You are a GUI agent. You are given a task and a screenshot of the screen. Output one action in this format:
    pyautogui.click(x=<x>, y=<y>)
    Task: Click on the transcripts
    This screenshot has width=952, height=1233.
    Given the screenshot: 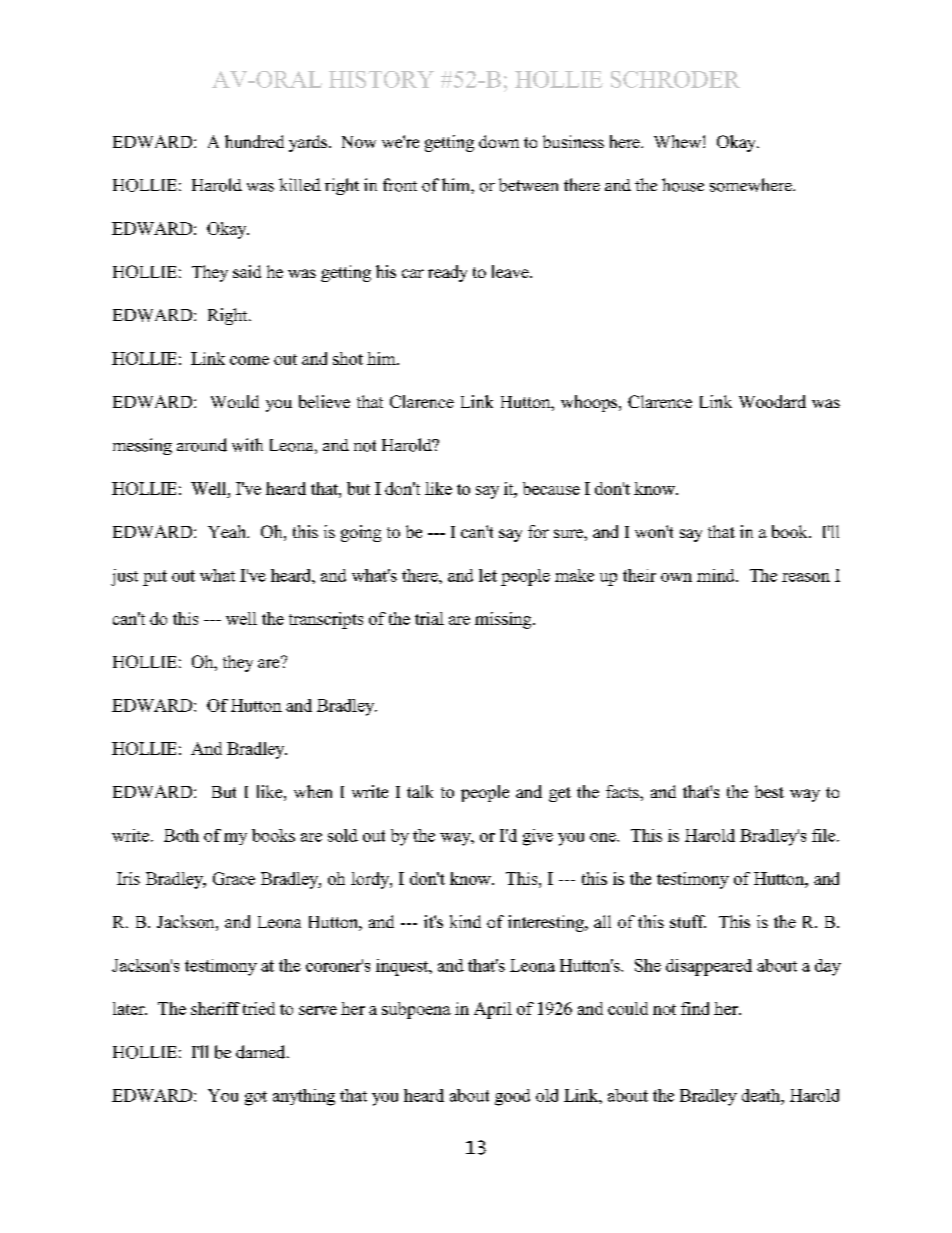 What is the action you would take?
    pyautogui.click(x=326, y=620)
